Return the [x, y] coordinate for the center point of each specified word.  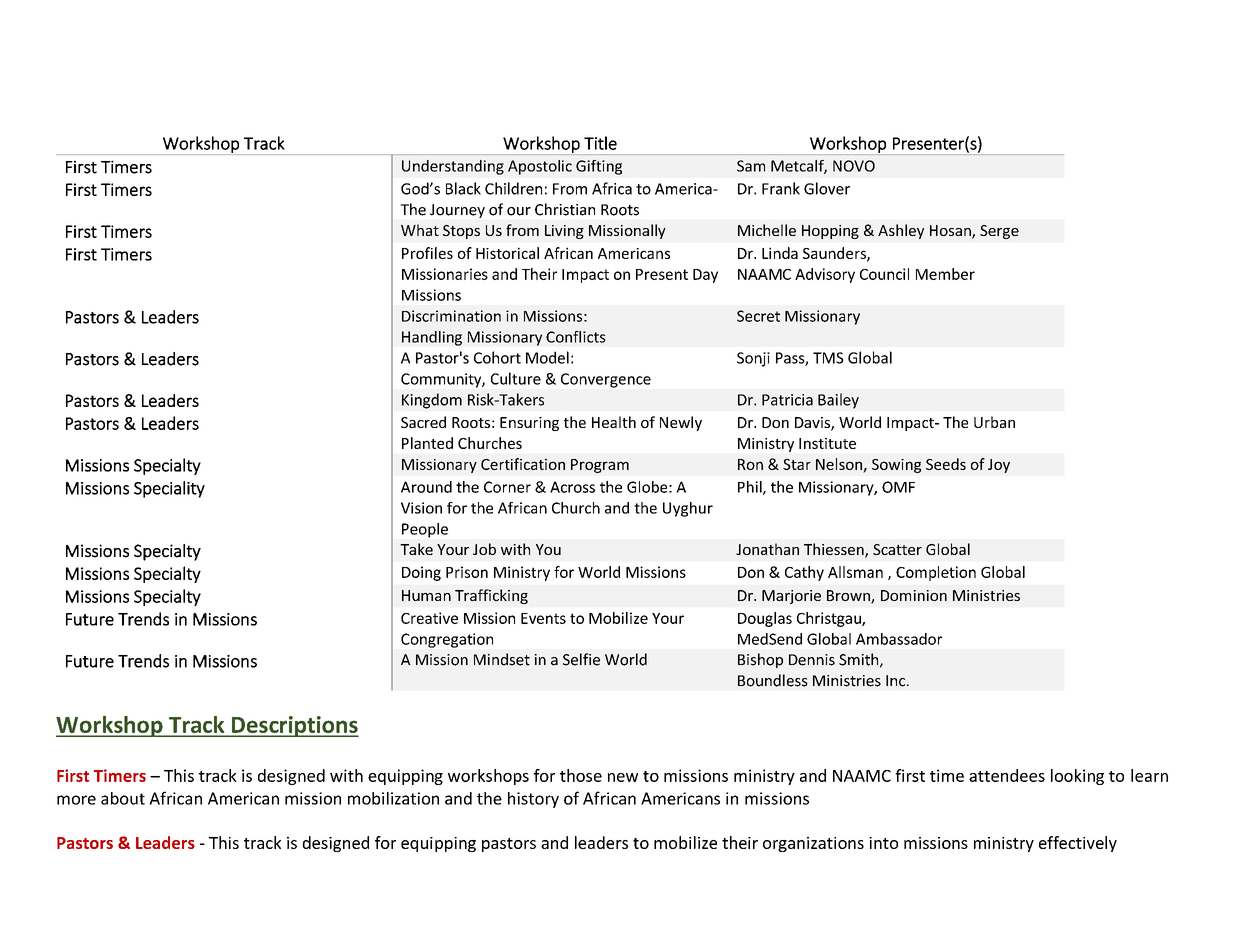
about [123, 798]
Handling [432, 338]
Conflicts [576, 337]
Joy [999, 466]
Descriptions [294, 726]
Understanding [453, 167]
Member [945, 274]
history [533, 800]
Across [572, 487]
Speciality [169, 489]
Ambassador [899, 639]
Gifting [599, 167]
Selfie [581, 659]
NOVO [854, 166]
